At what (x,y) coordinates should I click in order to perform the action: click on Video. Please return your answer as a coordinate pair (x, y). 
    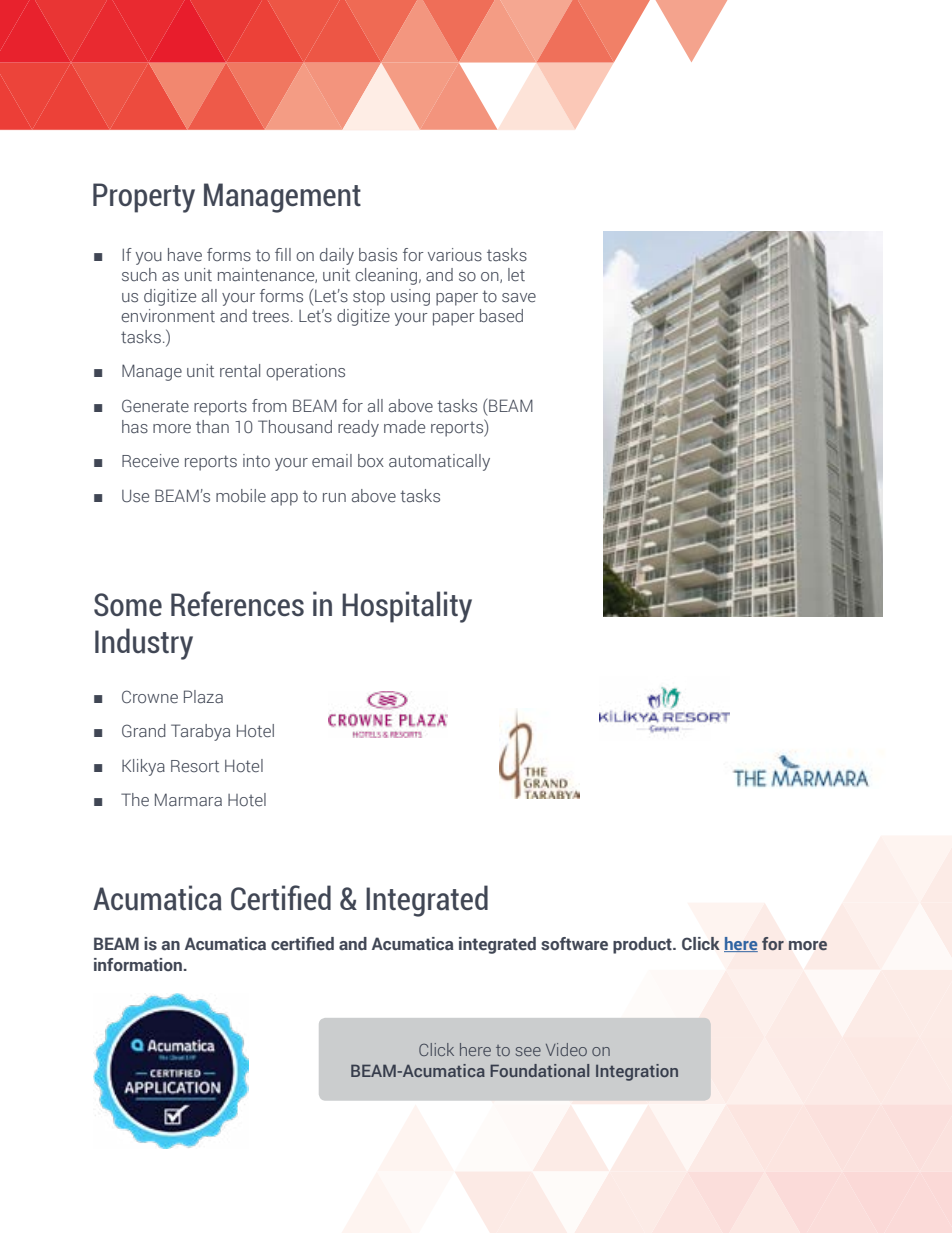
    Looking at the image, I should click on (566, 1049).
